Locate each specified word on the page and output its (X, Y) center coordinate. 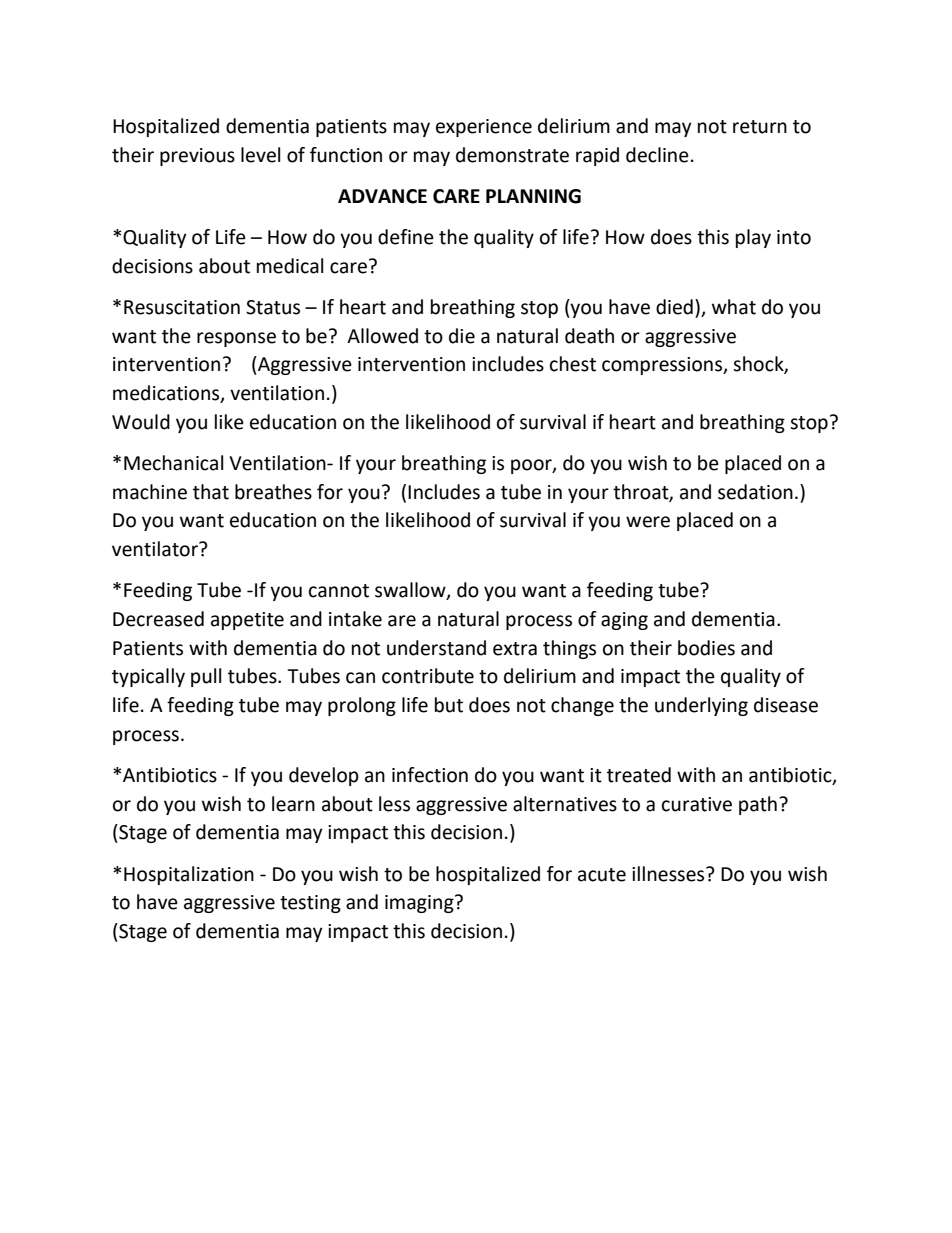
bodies (706, 648)
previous (197, 157)
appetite (247, 621)
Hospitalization (189, 875)
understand (436, 648)
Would (141, 422)
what (734, 307)
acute (602, 875)
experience (484, 128)
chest (573, 364)
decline (657, 155)
